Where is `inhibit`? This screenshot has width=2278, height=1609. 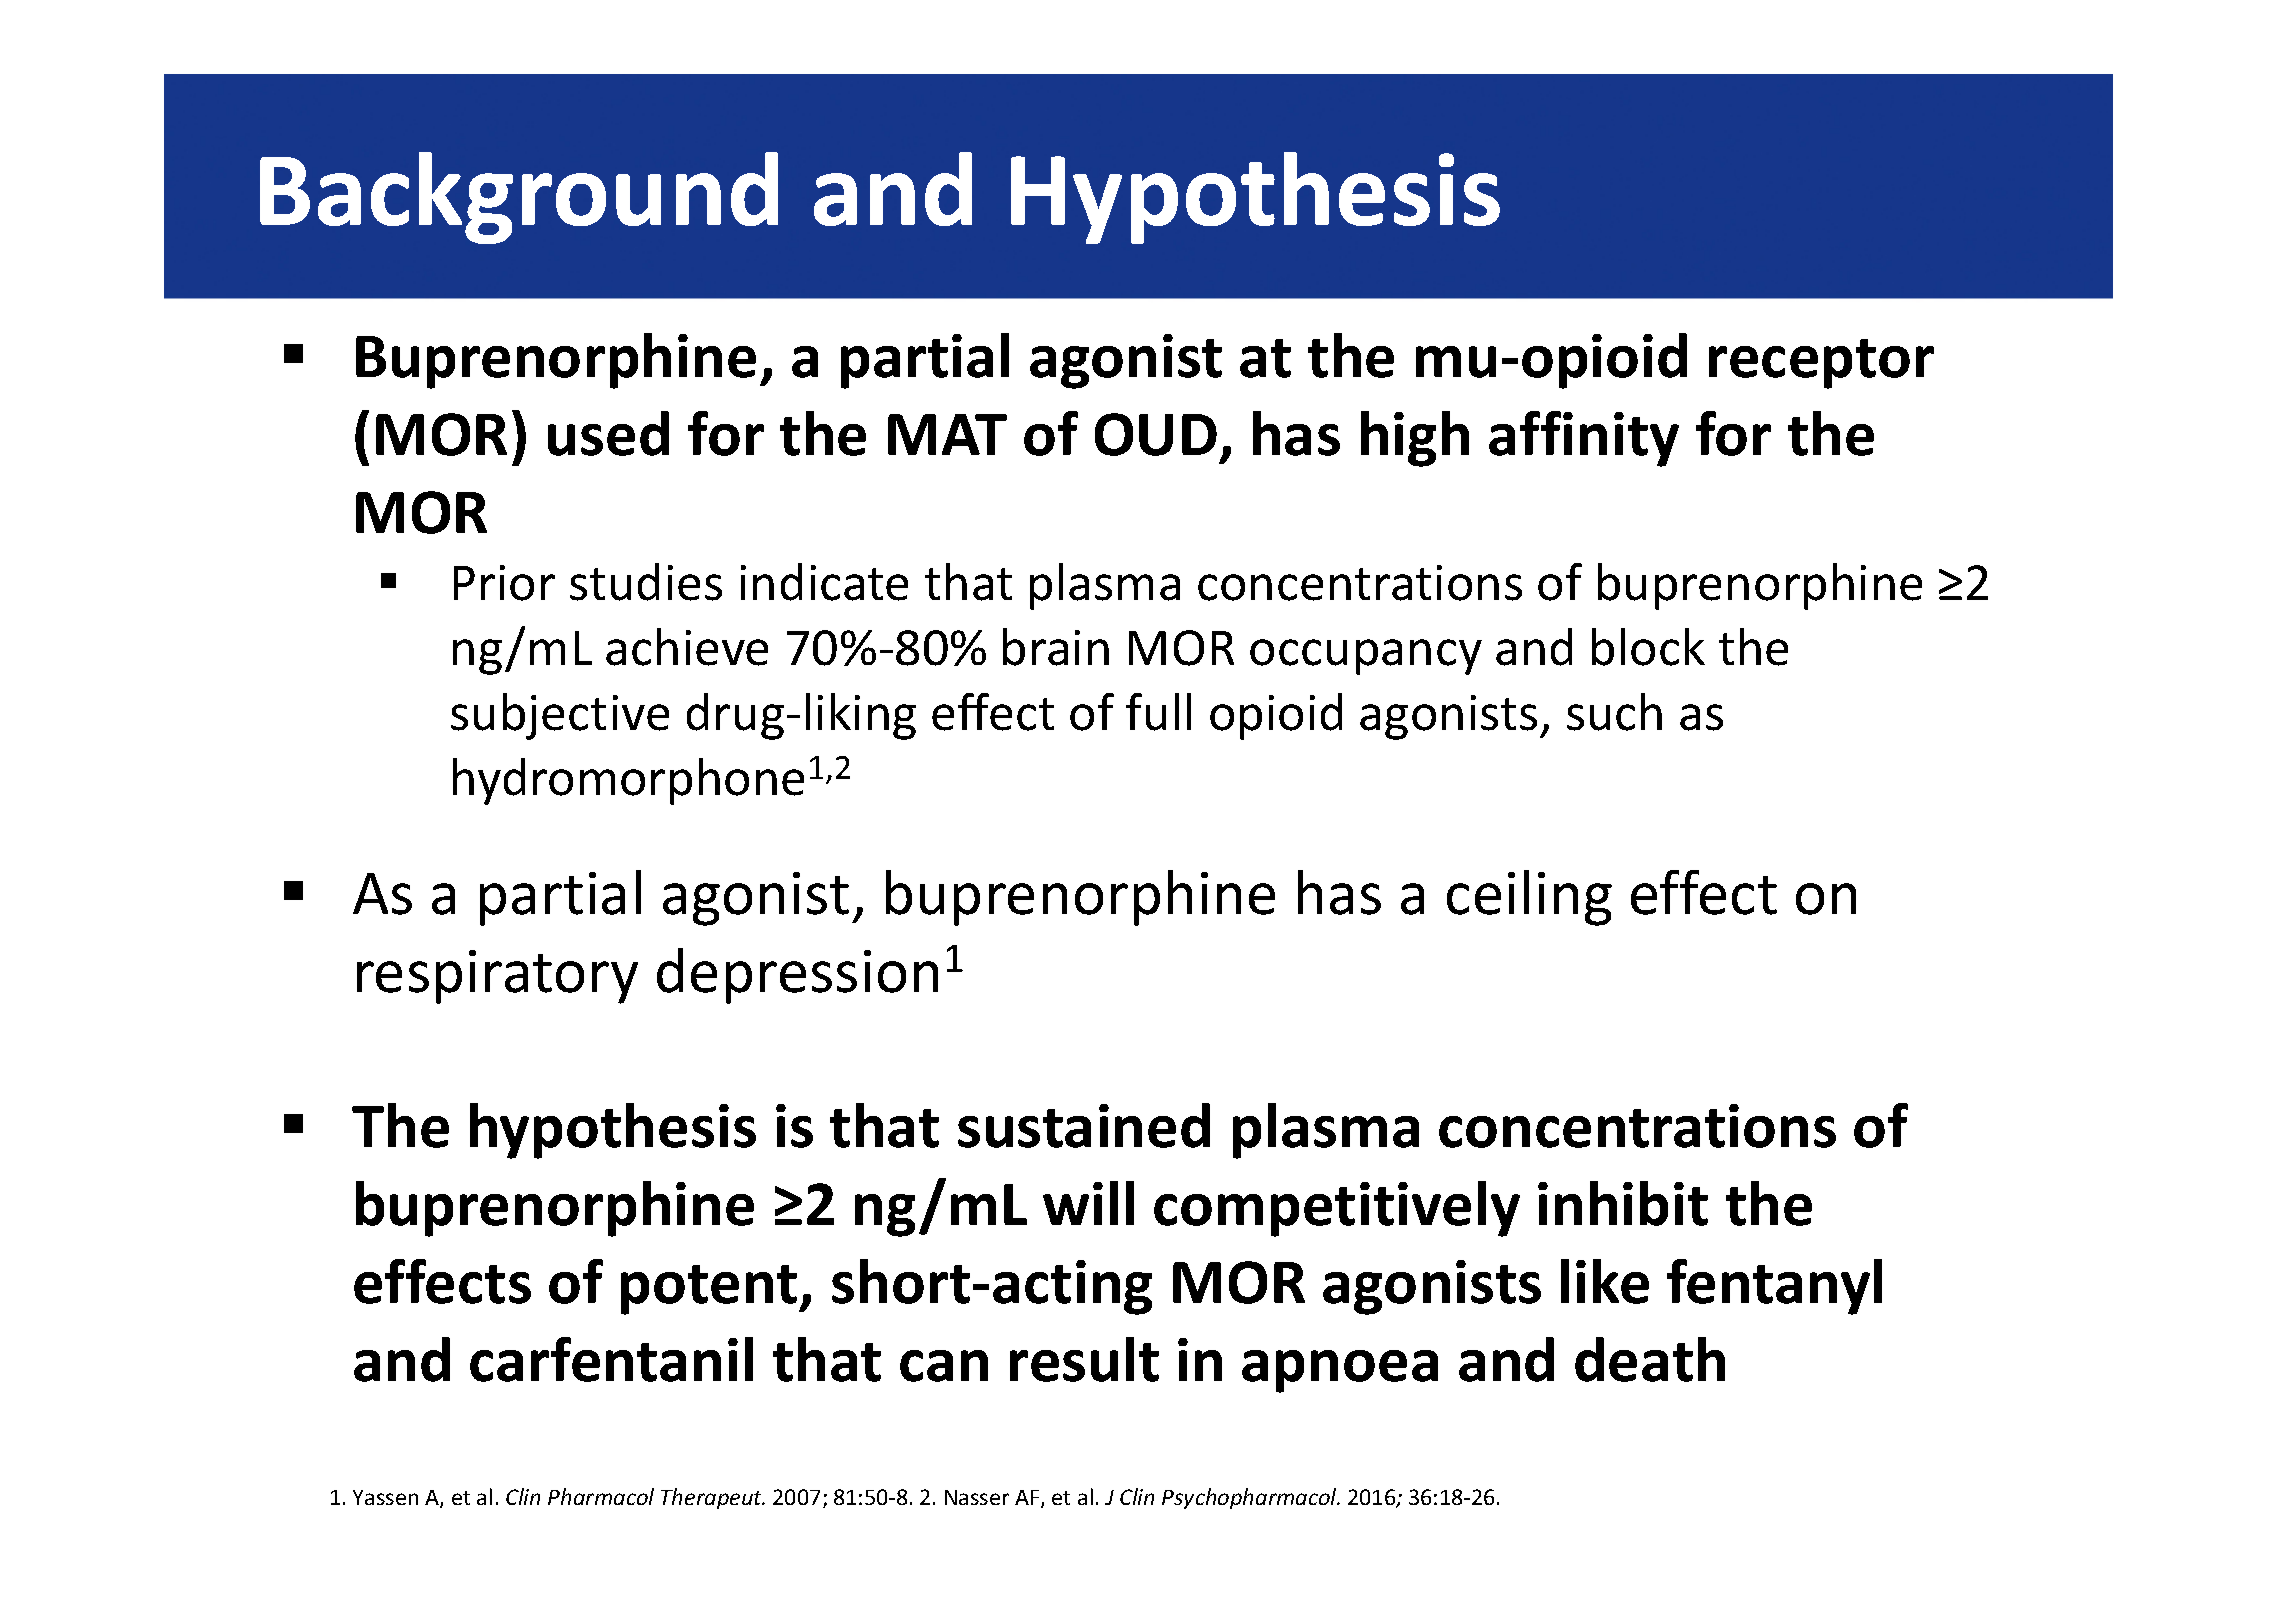
inhibit is located at coordinates (1623, 1203).
